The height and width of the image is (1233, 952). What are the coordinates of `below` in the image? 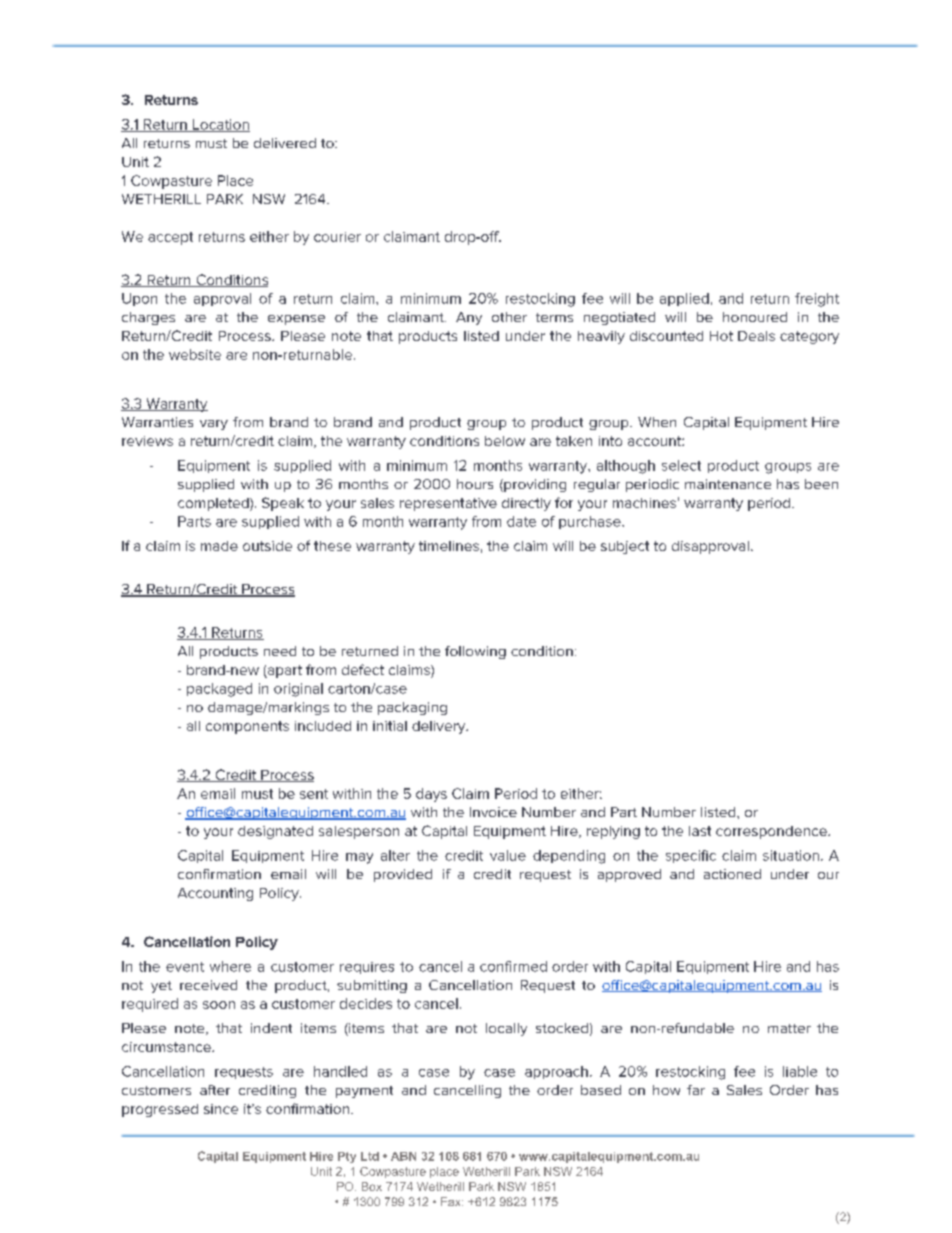 It's located at (505, 441).
